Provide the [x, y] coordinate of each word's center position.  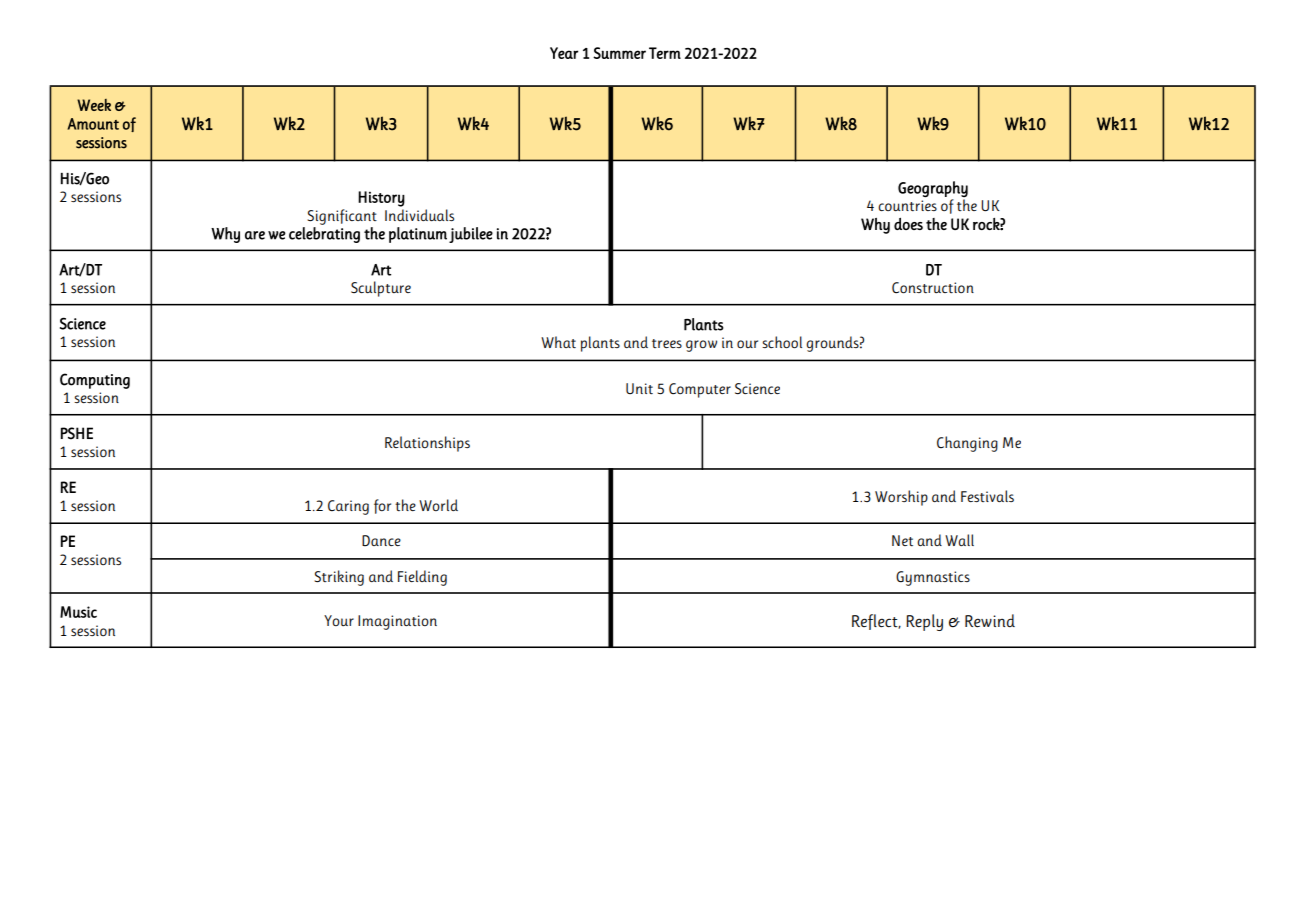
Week [94, 105]
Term [665, 53]
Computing [95, 381]
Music [78, 612]
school [782, 342]
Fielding [422, 578]
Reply [924, 622]
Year [564, 53]
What [558, 342]
